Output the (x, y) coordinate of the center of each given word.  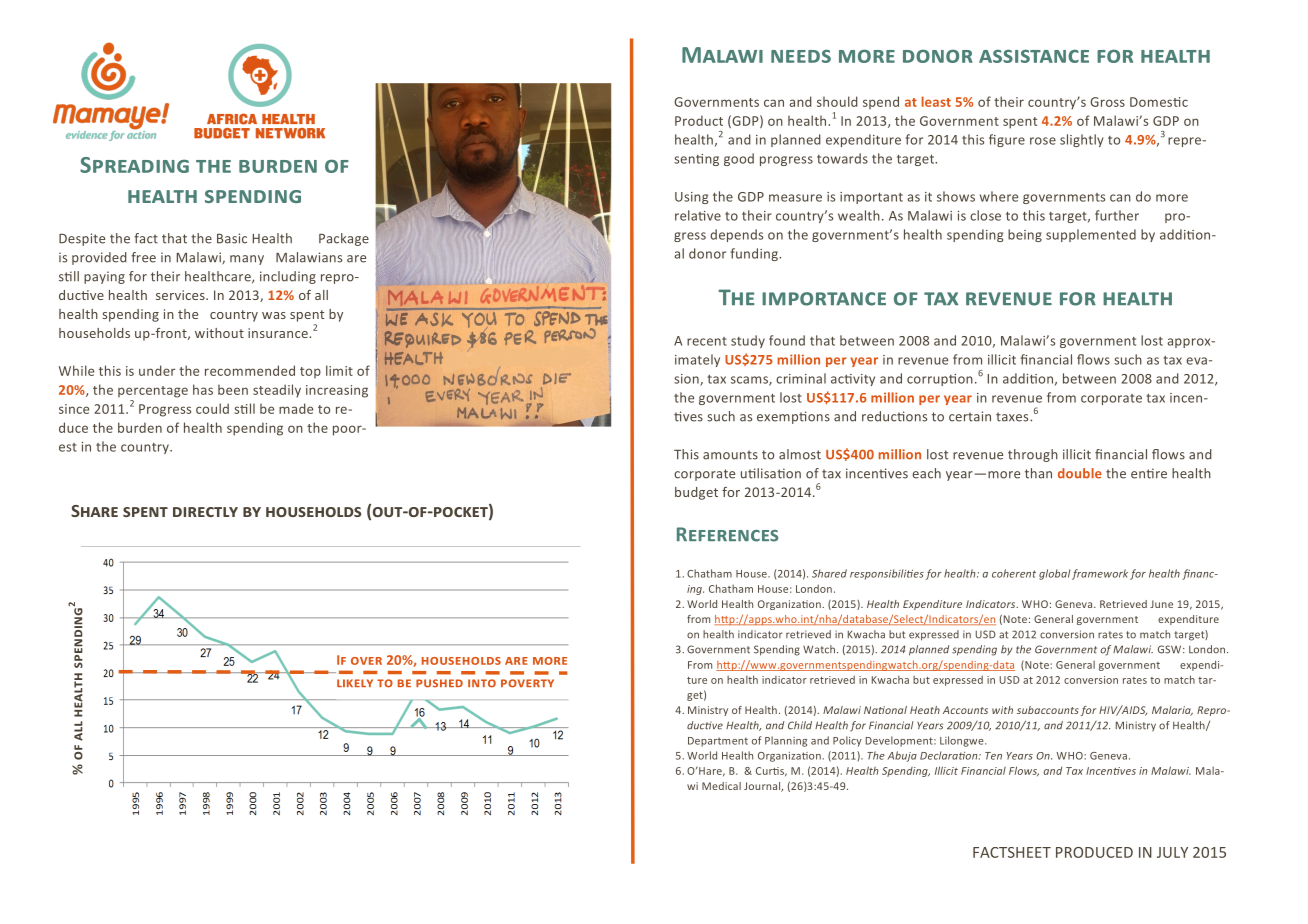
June (1161, 604)
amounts (730, 455)
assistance (1034, 56)
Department (718, 742)
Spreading (134, 165)
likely (355, 683)
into (482, 683)
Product (699, 120)
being (1025, 235)
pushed (439, 683)
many (247, 260)
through (1033, 455)
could (212, 408)
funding (756, 254)
